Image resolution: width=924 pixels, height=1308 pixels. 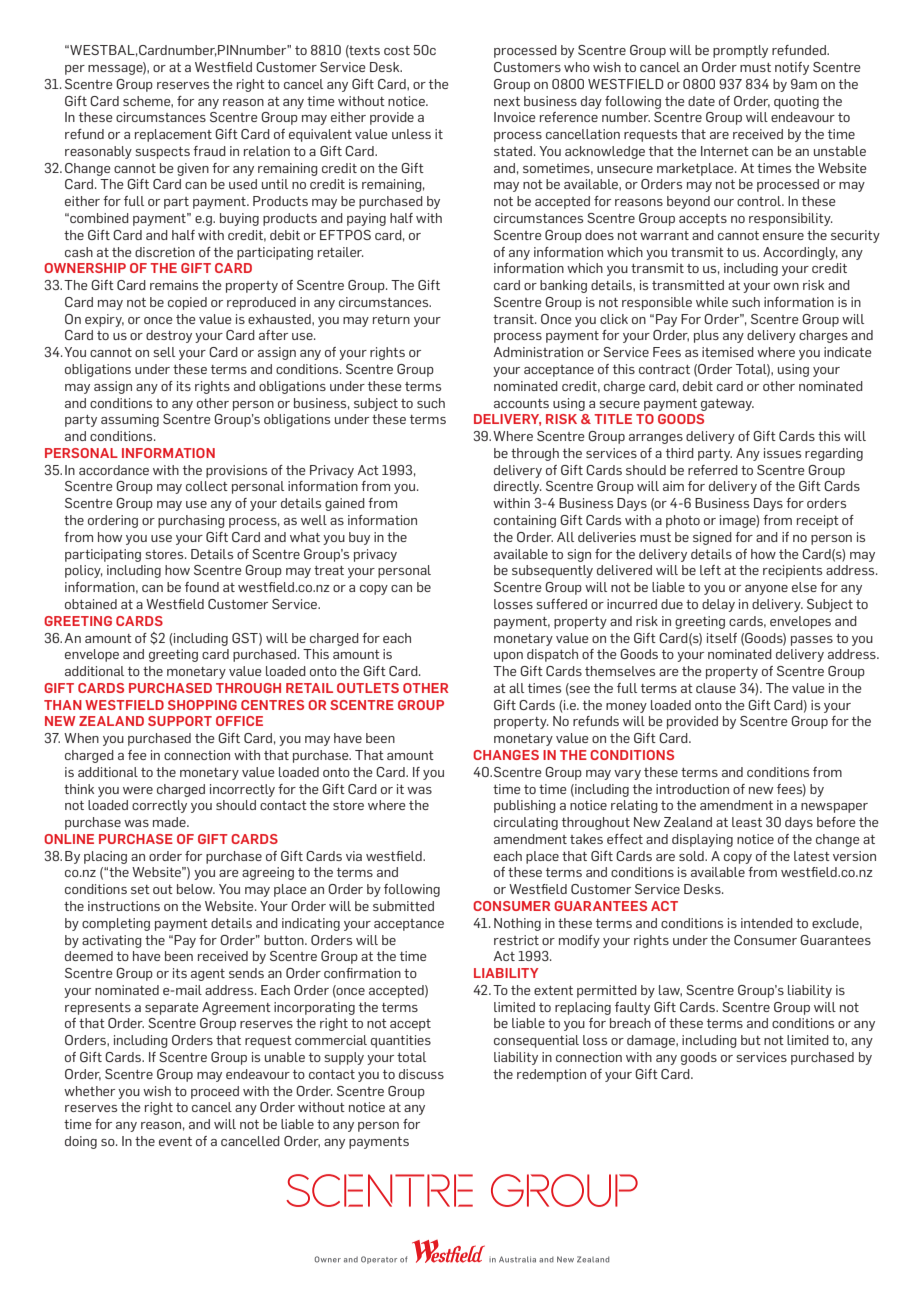 I want to click on anyone, so click(x=766, y=590).
